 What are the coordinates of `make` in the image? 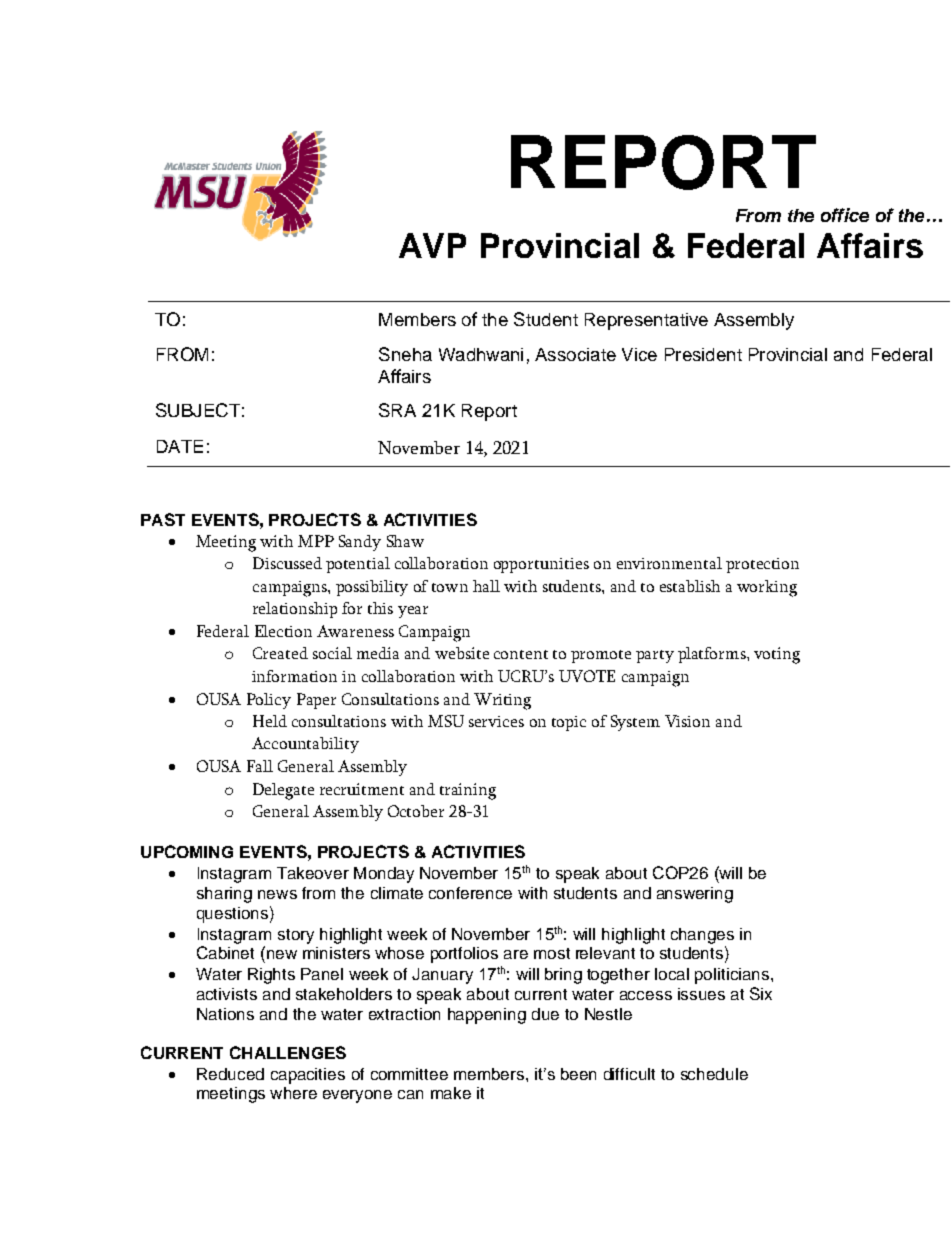 It's located at (451, 1093).
